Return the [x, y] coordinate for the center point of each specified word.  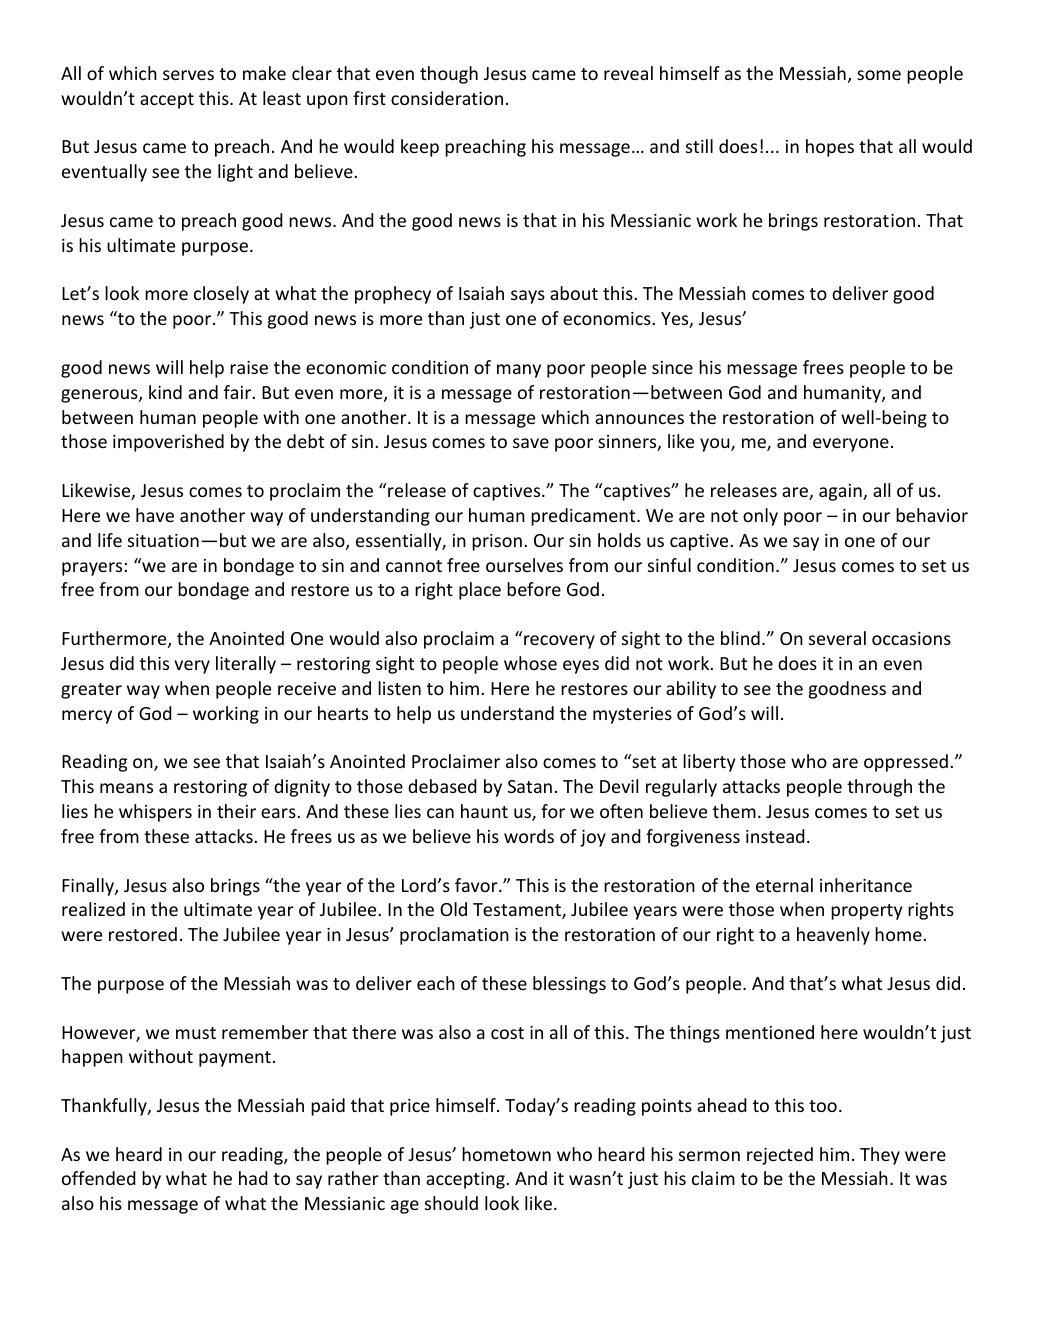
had [253, 1178]
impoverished [168, 443]
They [880, 1156]
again [841, 492]
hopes [830, 148]
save [531, 443]
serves [188, 75]
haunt [484, 811]
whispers [155, 813]
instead [775, 836]
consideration [447, 98]
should [451, 1203]
